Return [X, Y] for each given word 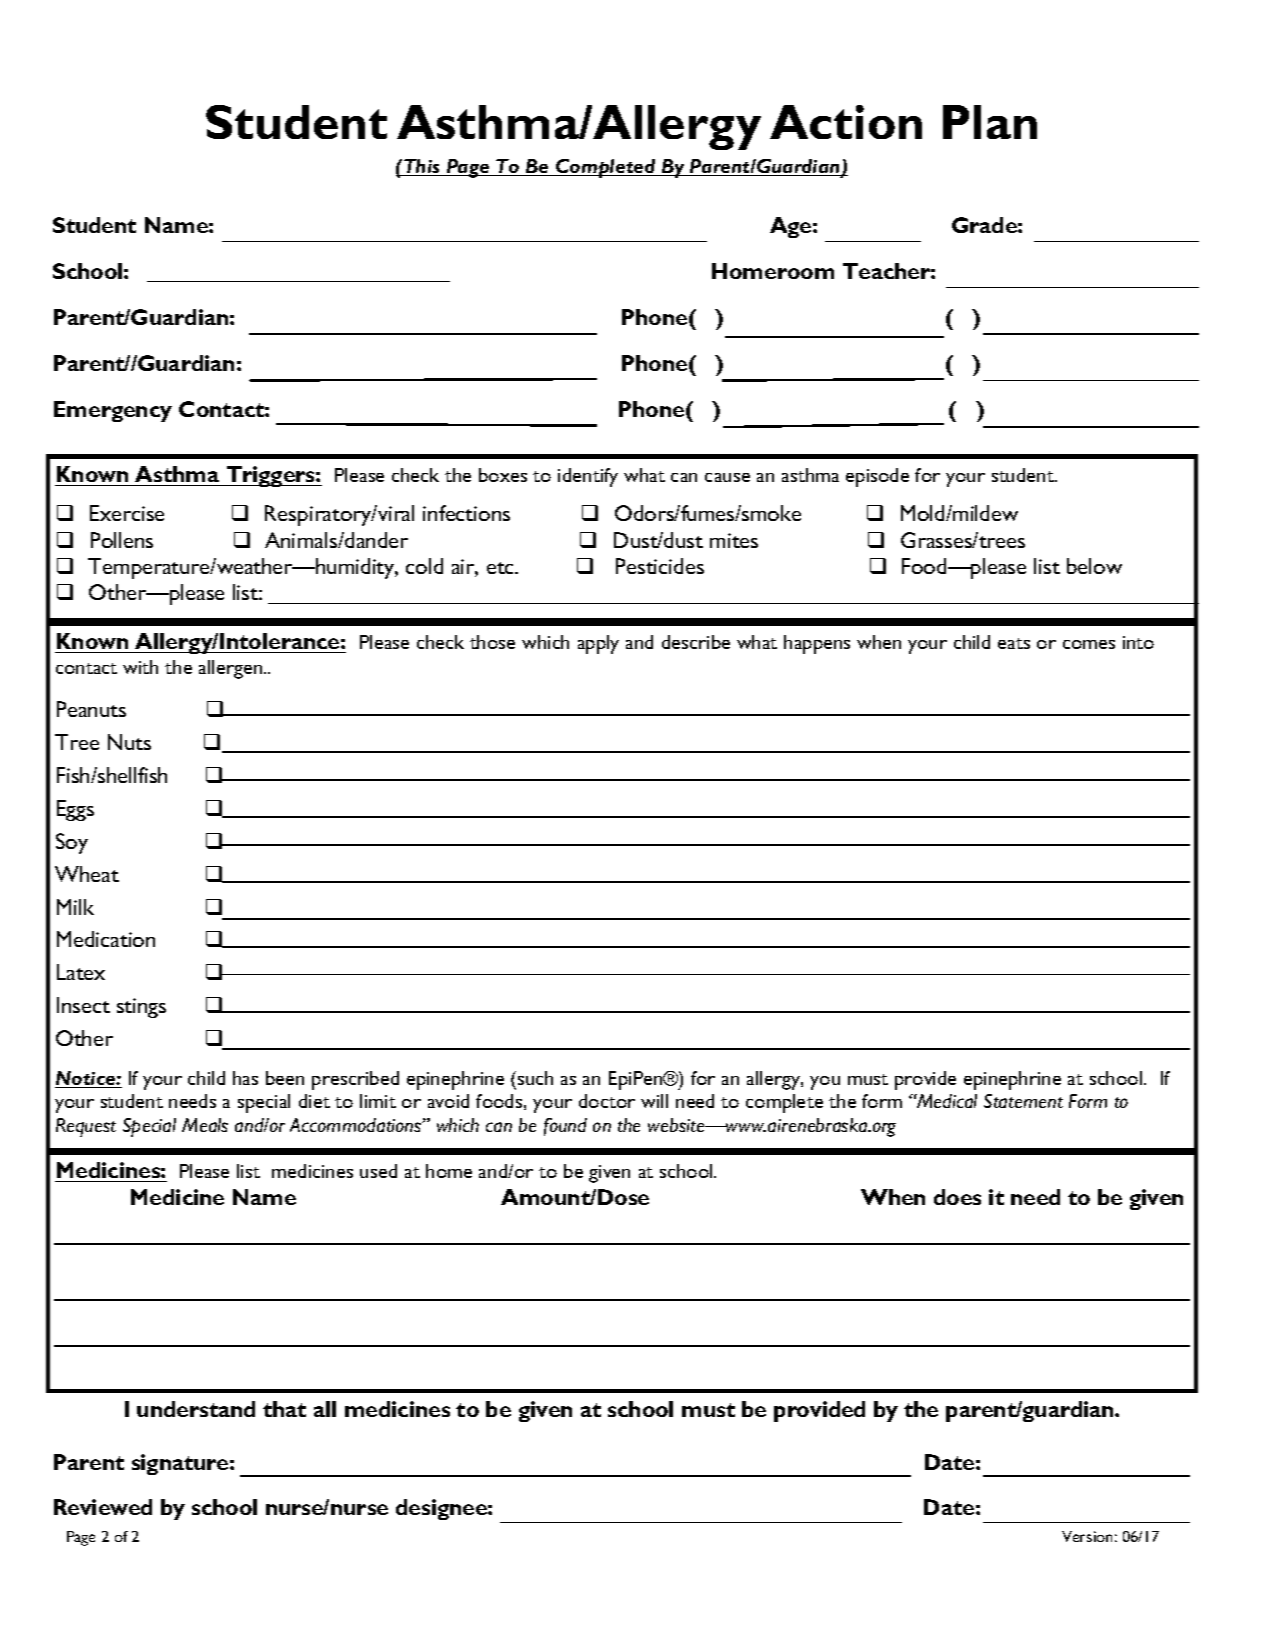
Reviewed [103, 1507]
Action [846, 122]
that [284, 1409]
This [422, 167]
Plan [990, 122]
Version [1087, 1536]
